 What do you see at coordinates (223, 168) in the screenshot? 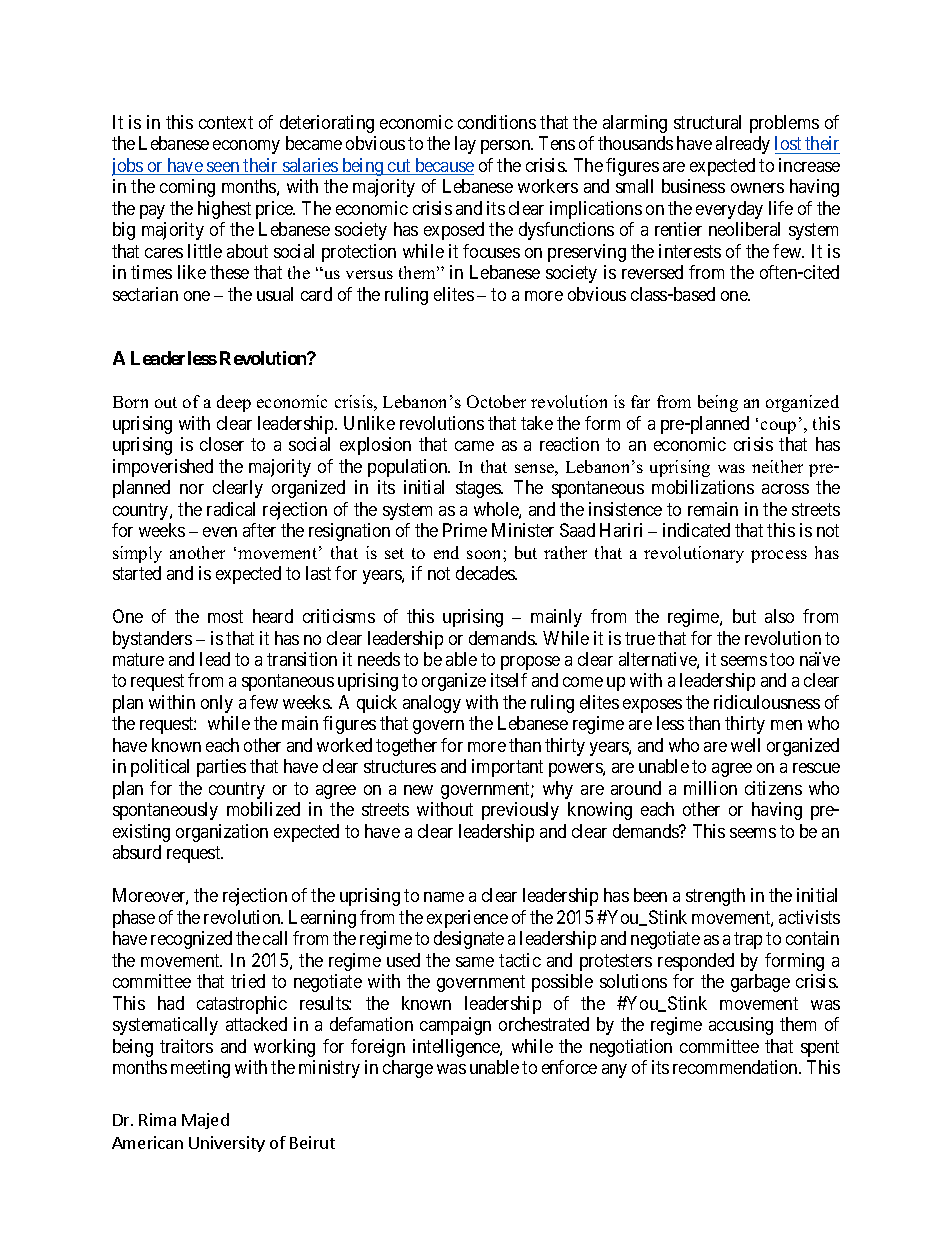
I see `seen` at bounding box center [223, 168].
